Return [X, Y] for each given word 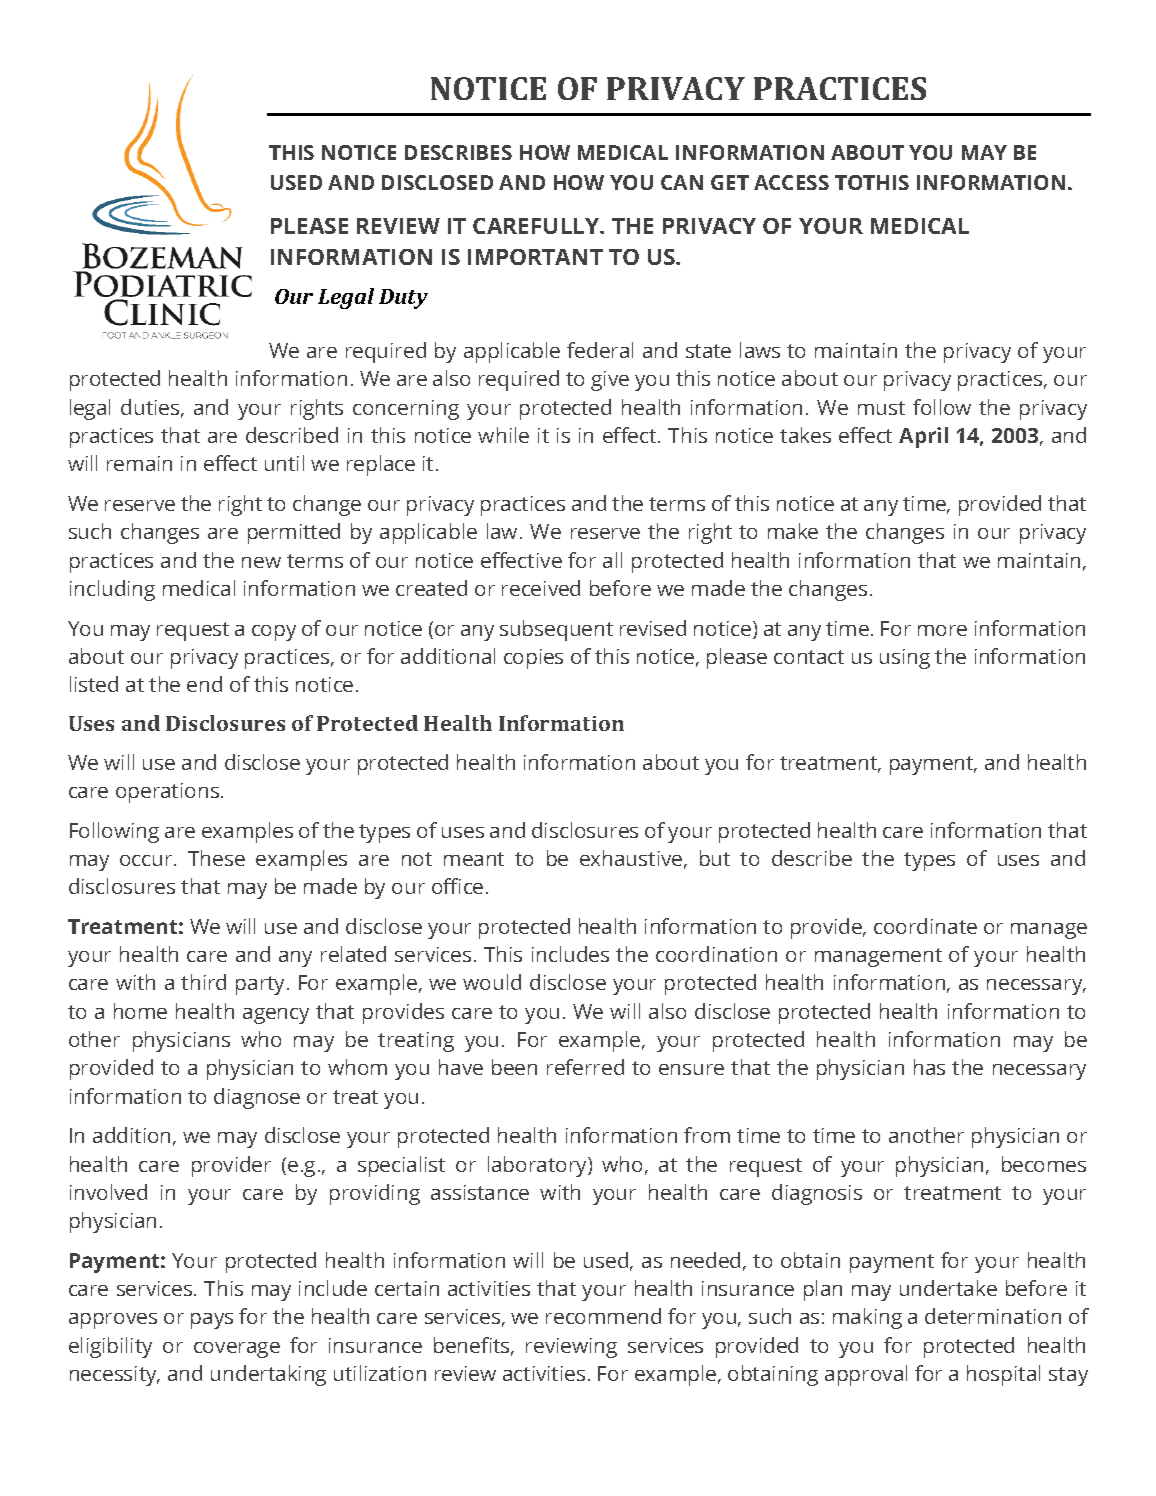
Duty [403, 299]
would [492, 982]
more [942, 630]
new [261, 562]
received [541, 588]
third [203, 982]
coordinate [925, 926]
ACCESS [791, 182]
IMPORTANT [535, 257]
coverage [237, 1350]
